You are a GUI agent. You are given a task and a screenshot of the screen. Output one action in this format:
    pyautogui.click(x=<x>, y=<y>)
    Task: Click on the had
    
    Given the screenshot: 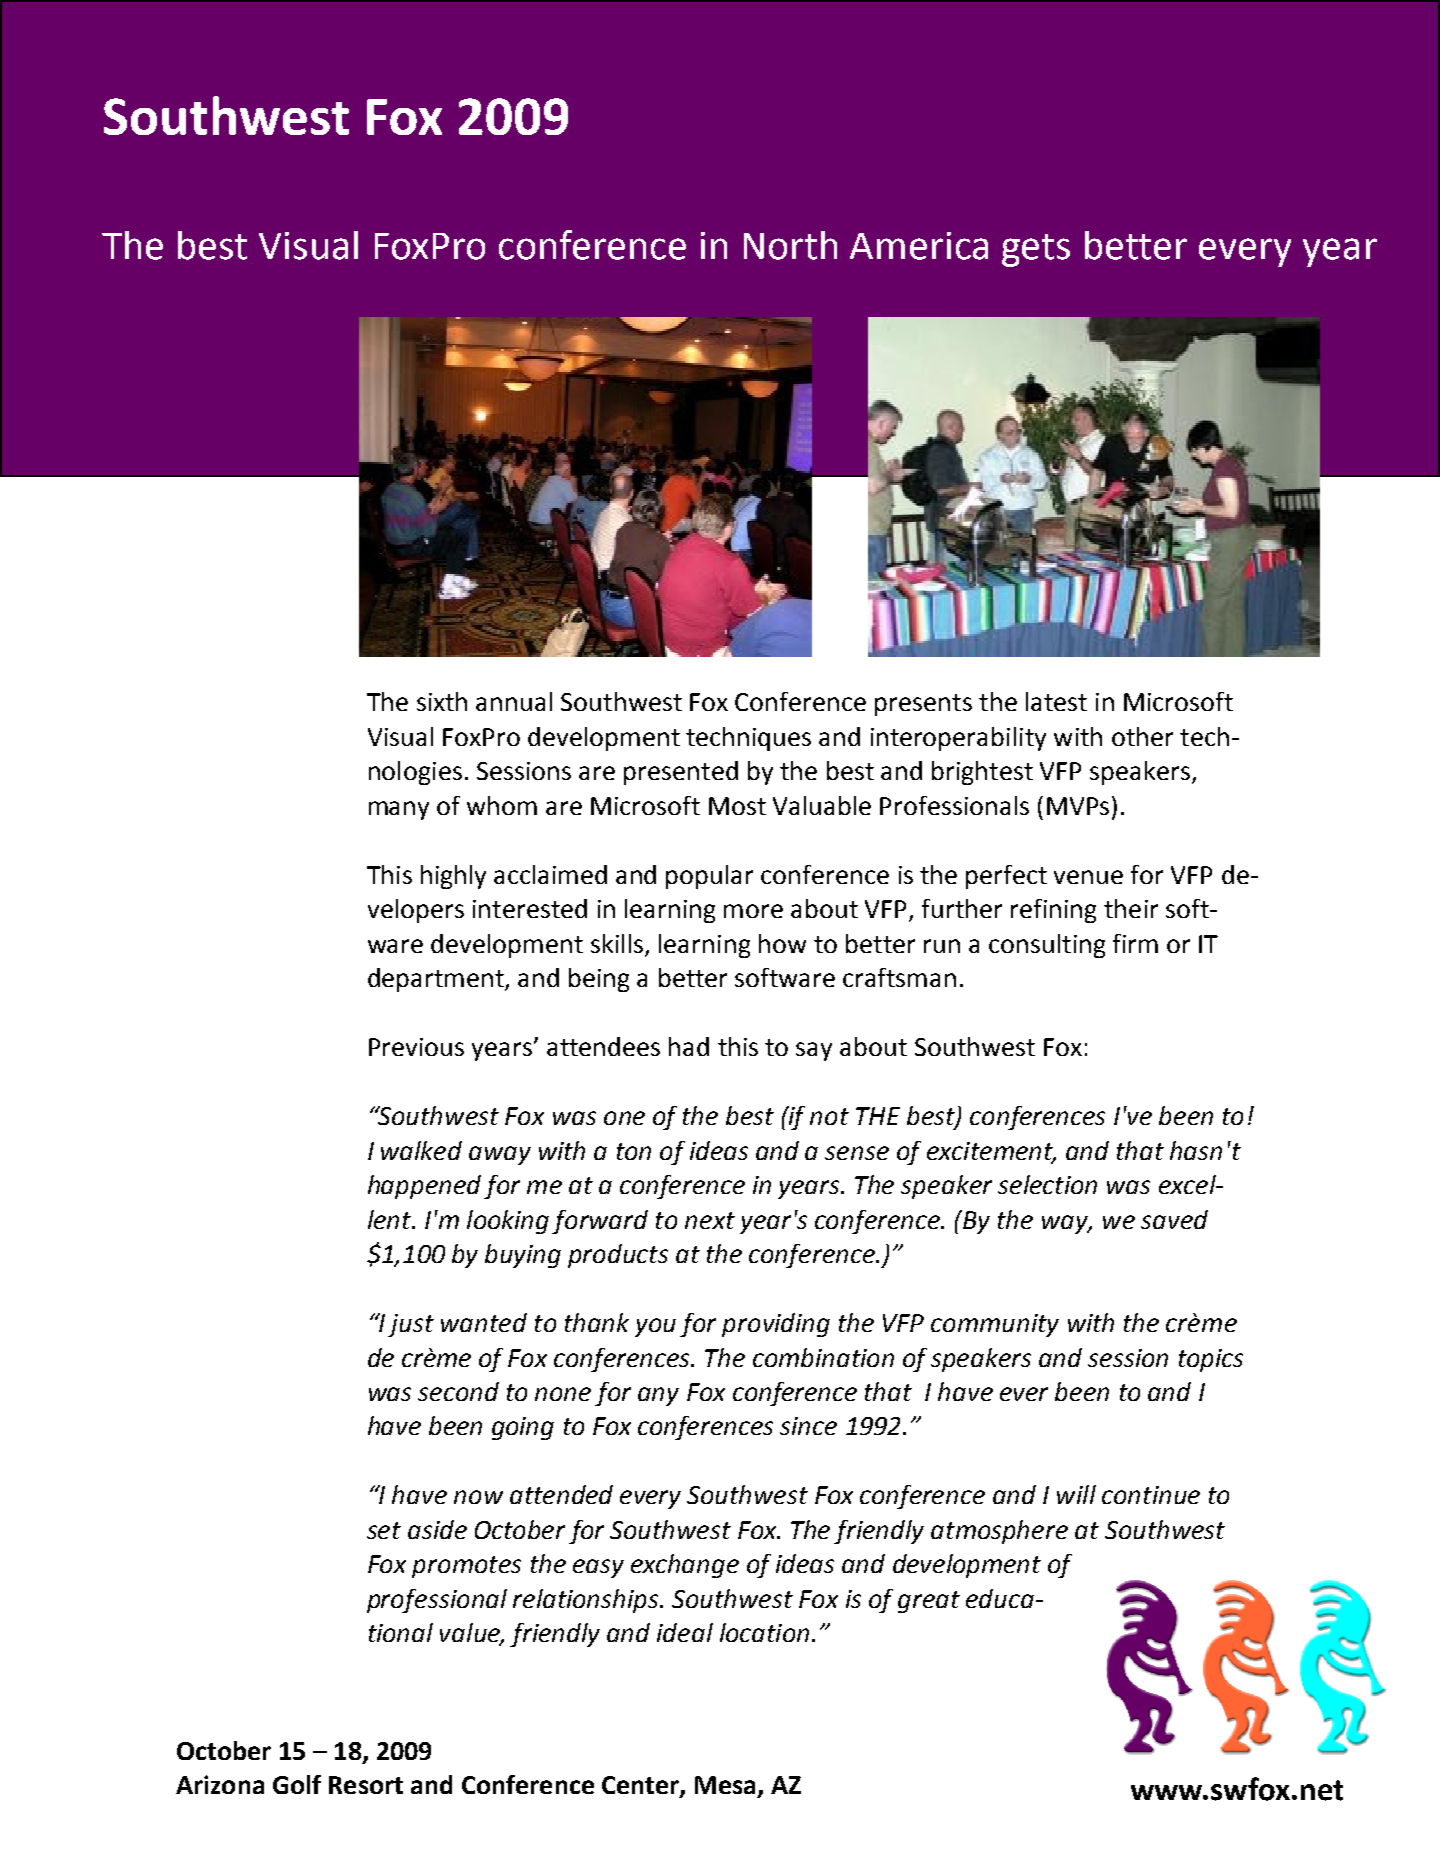 What is the action you would take?
    pyautogui.click(x=689, y=1046)
